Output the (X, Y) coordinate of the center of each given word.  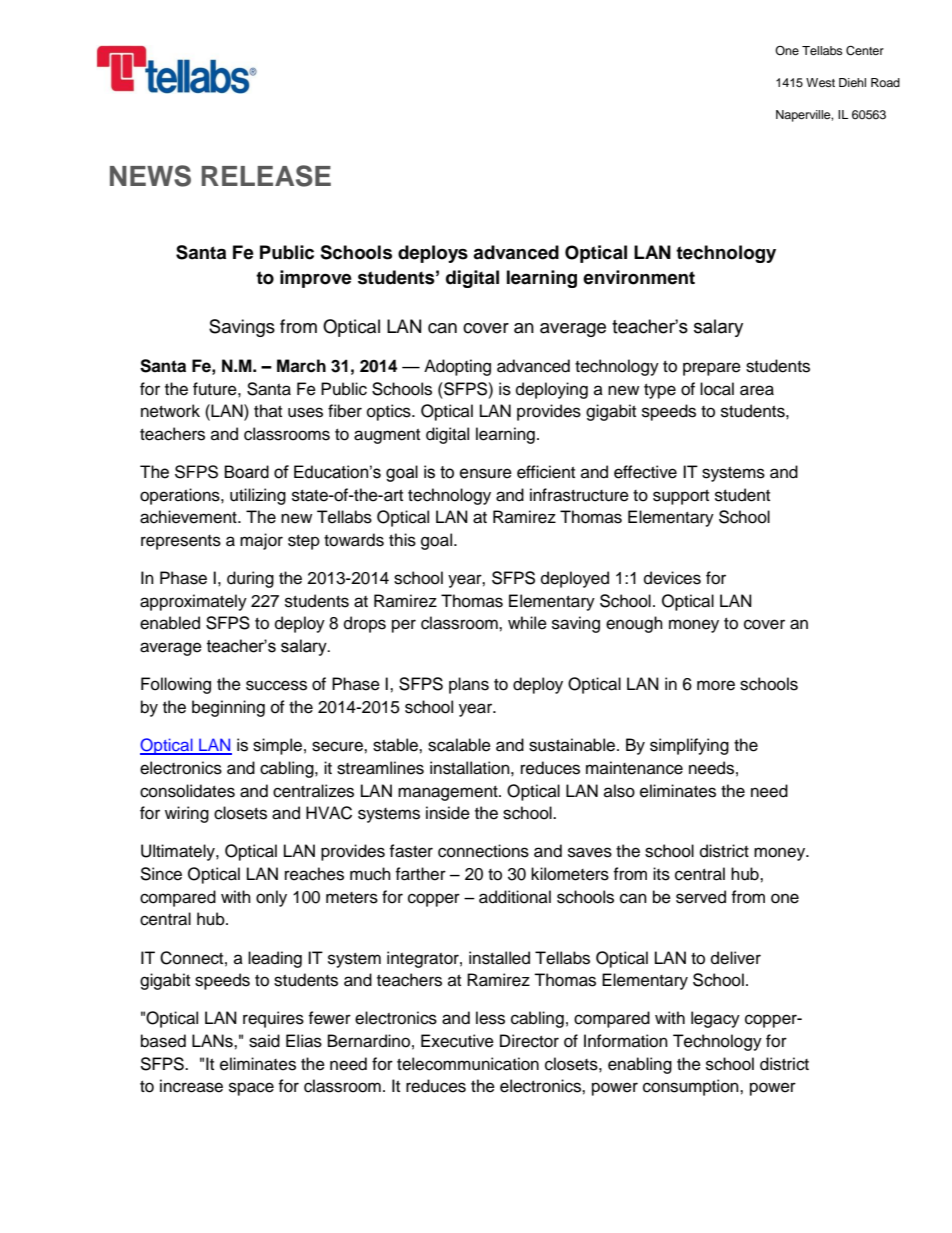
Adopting (457, 367)
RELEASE (266, 176)
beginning (228, 708)
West (820, 82)
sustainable (573, 745)
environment (639, 277)
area (757, 390)
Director (529, 1041)
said (264, 1041)
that (268, 410)
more (716, 685)
